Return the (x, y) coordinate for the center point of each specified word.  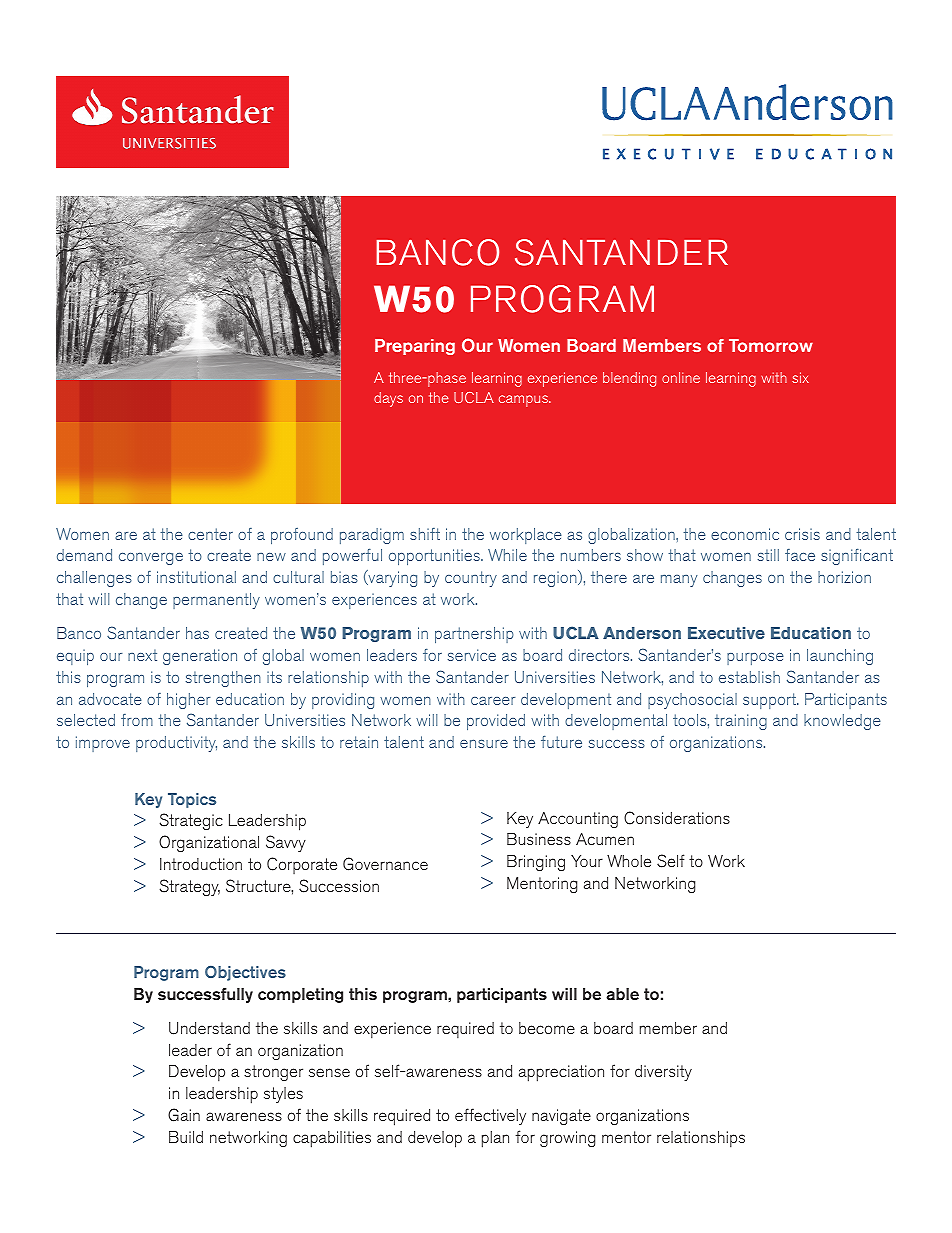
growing (567, 1139)
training (741, 722)
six (800, 377)
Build (186, 1137)
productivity (176, 744)
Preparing (415, 347)
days (388, 399)
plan (495, 1139)
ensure (484, 743)
